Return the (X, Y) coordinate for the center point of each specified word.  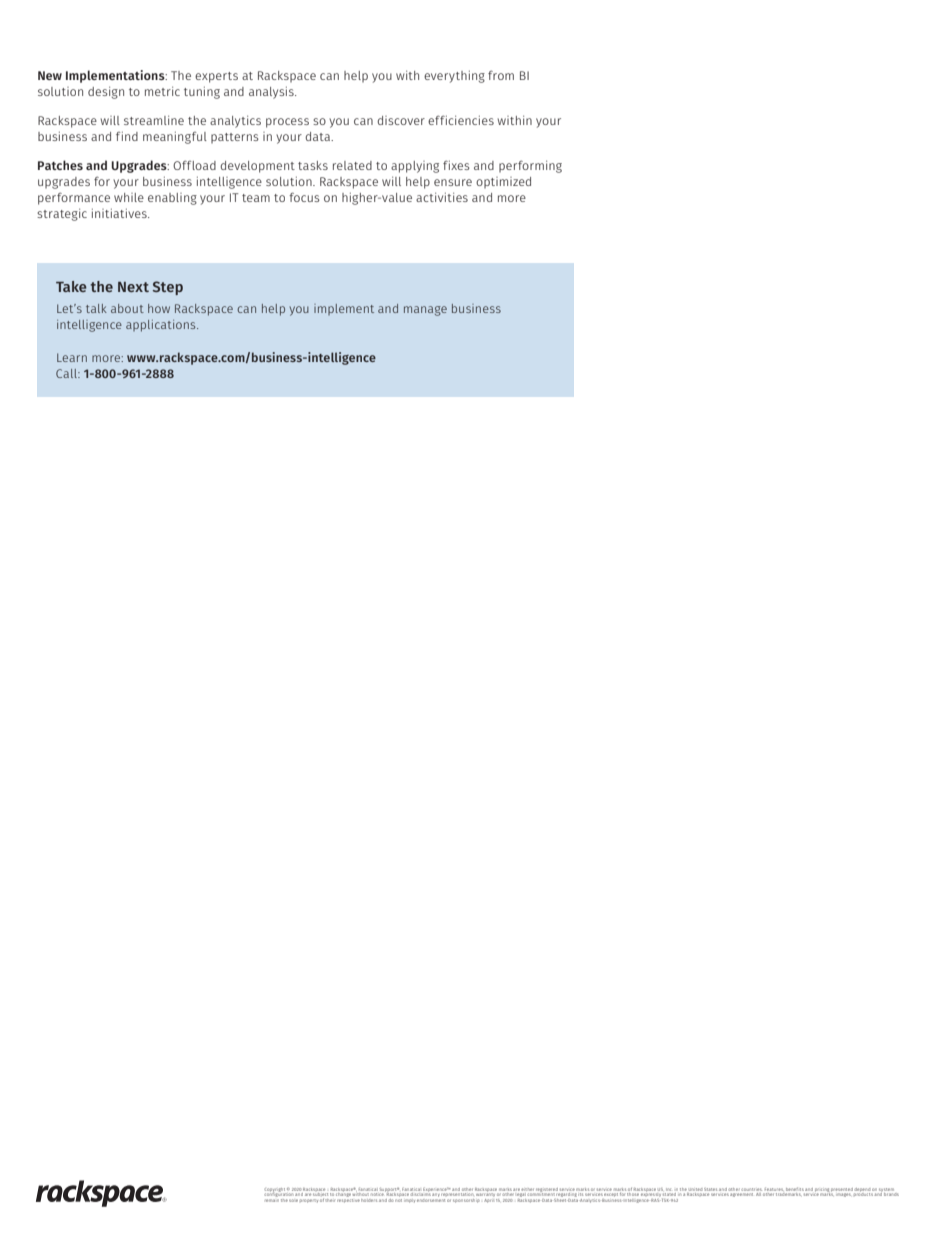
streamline (154, 120)
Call (67, 373)
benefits (795, 1189)
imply (409, 1201)
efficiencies (461, 120)
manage (425, 311)
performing (530, 166)
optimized (503, 182)
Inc (668, 1189)
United (695, 1189)
